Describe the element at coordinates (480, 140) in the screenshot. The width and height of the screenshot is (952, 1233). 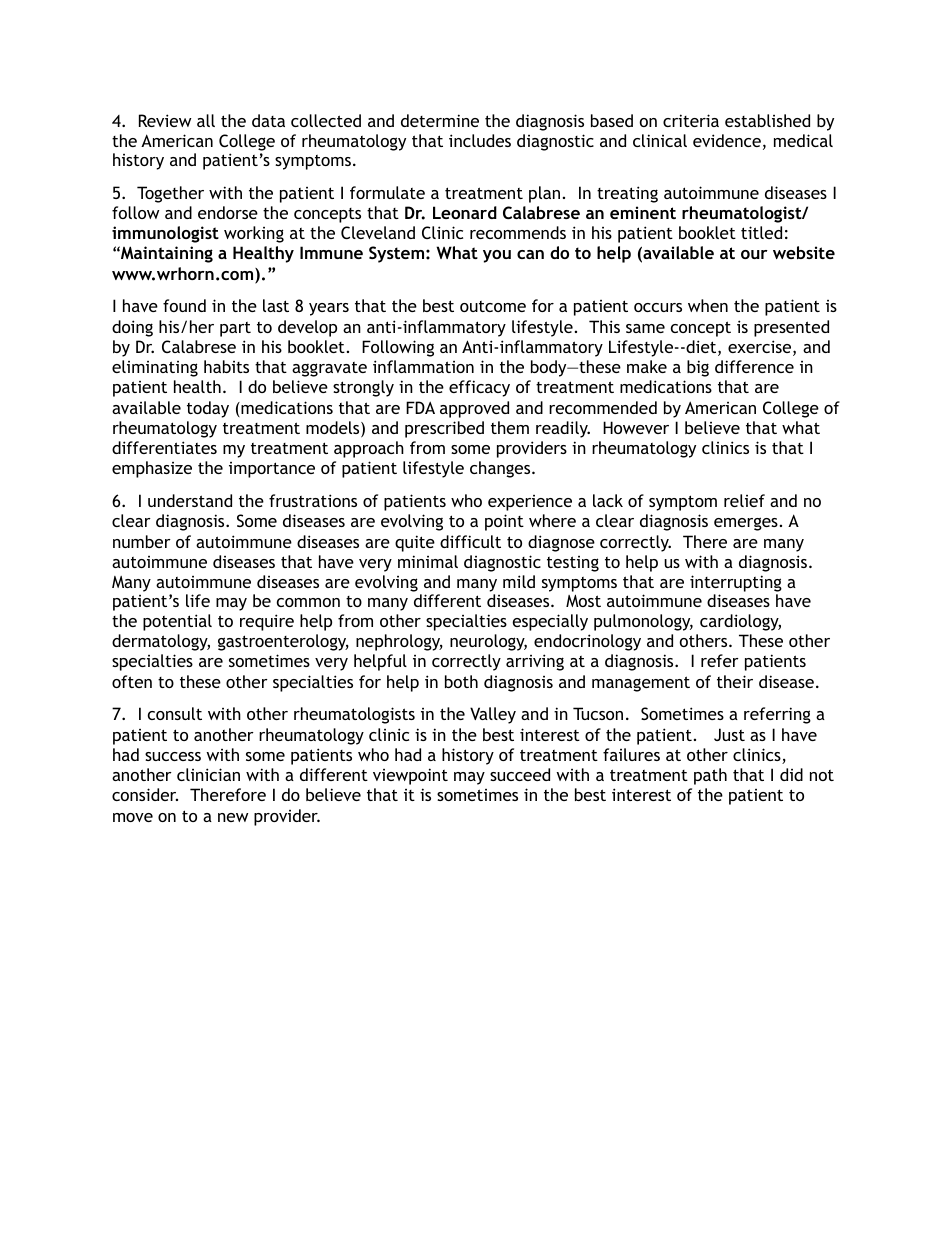
I see `includes` at that location.
